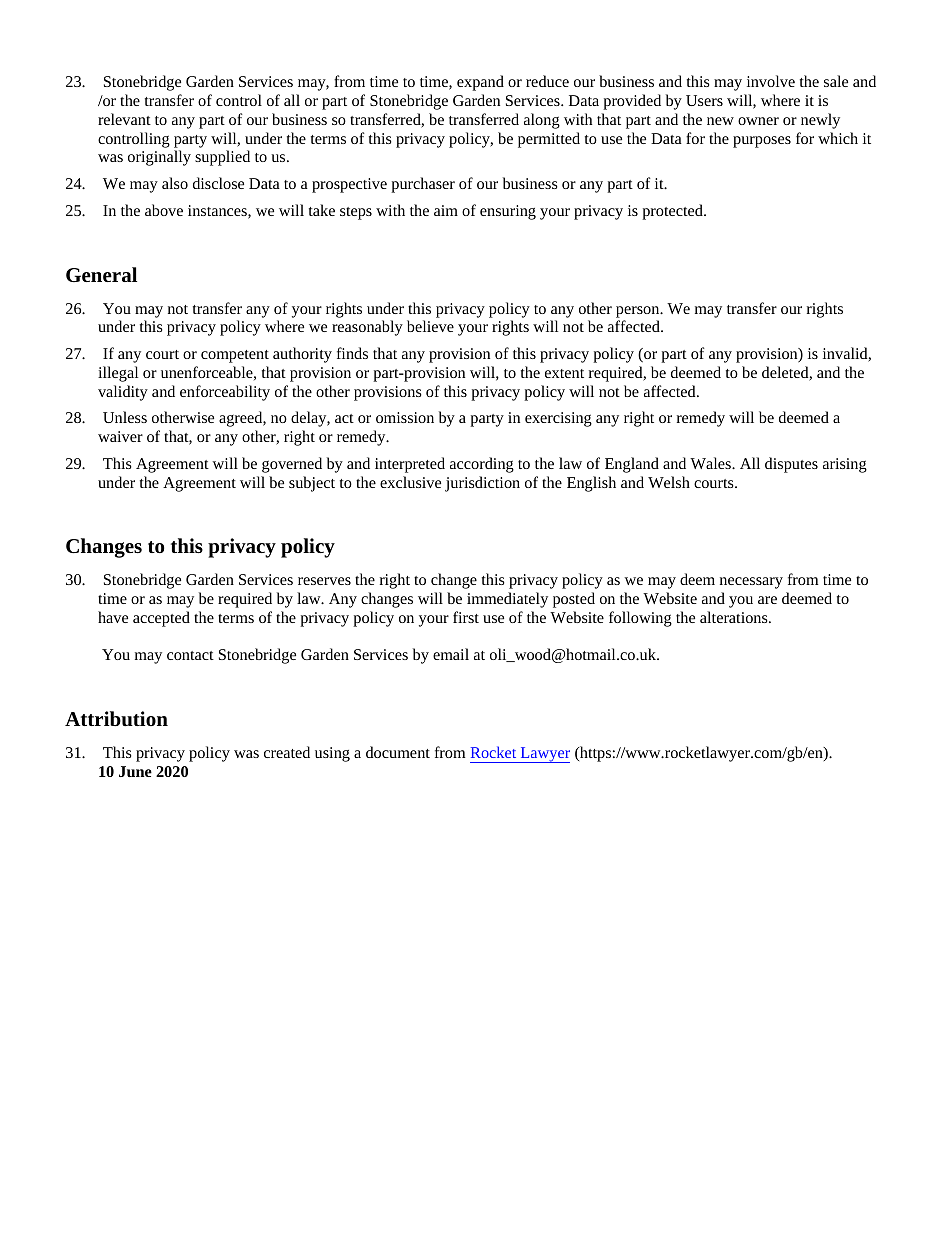  What do you see at coordinates (711, 463) in the image?
I see `Wales` at bounding box center [711, 463].
